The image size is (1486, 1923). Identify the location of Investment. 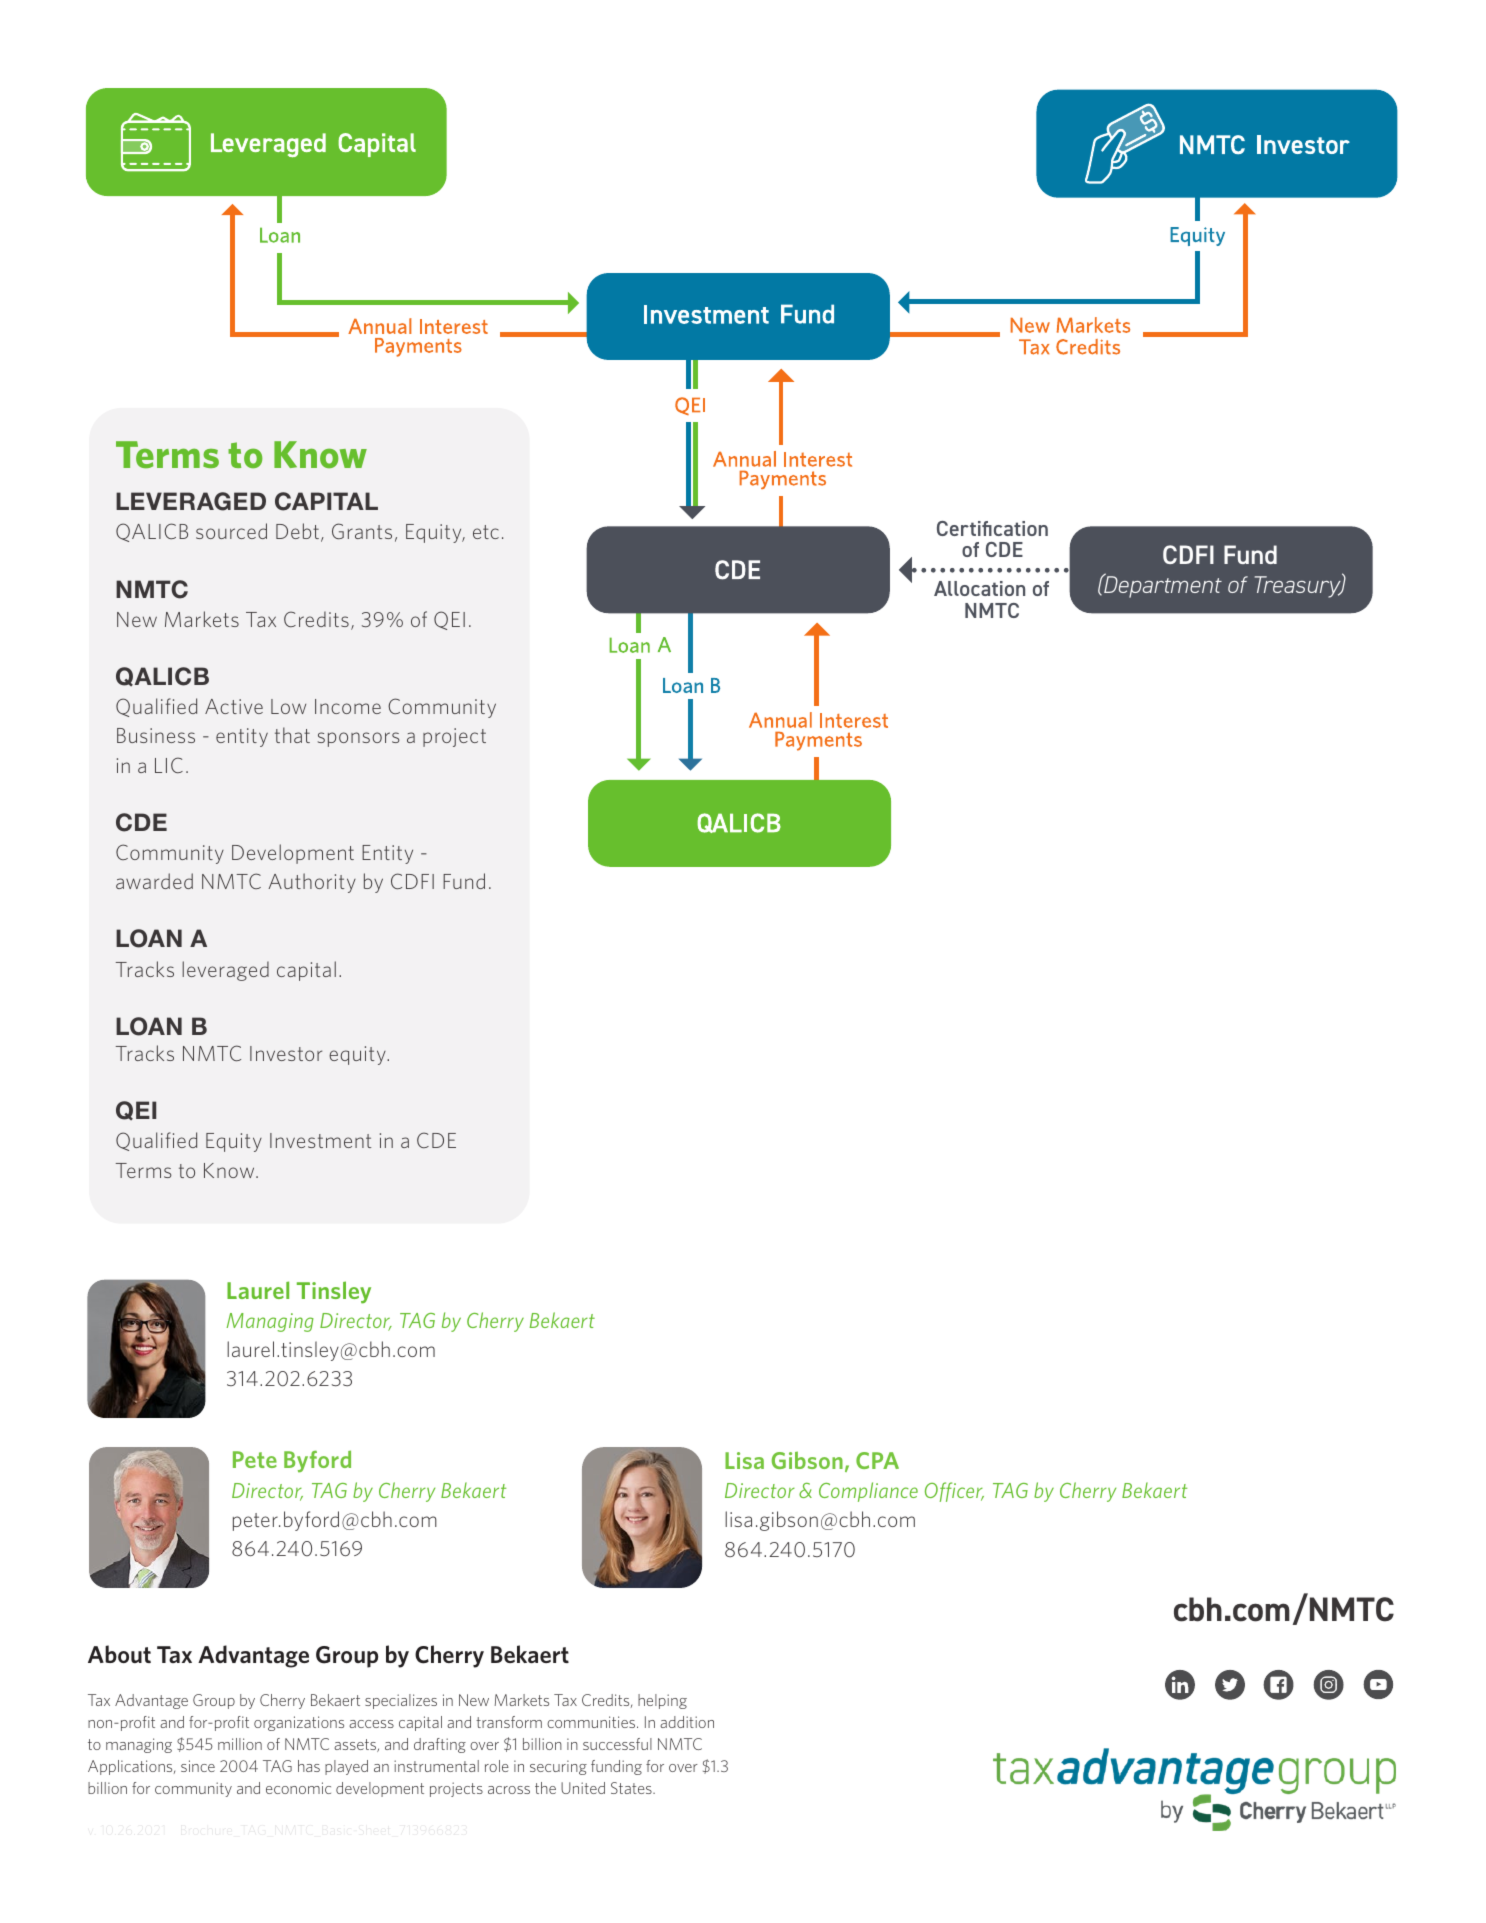
(320, 1140).
